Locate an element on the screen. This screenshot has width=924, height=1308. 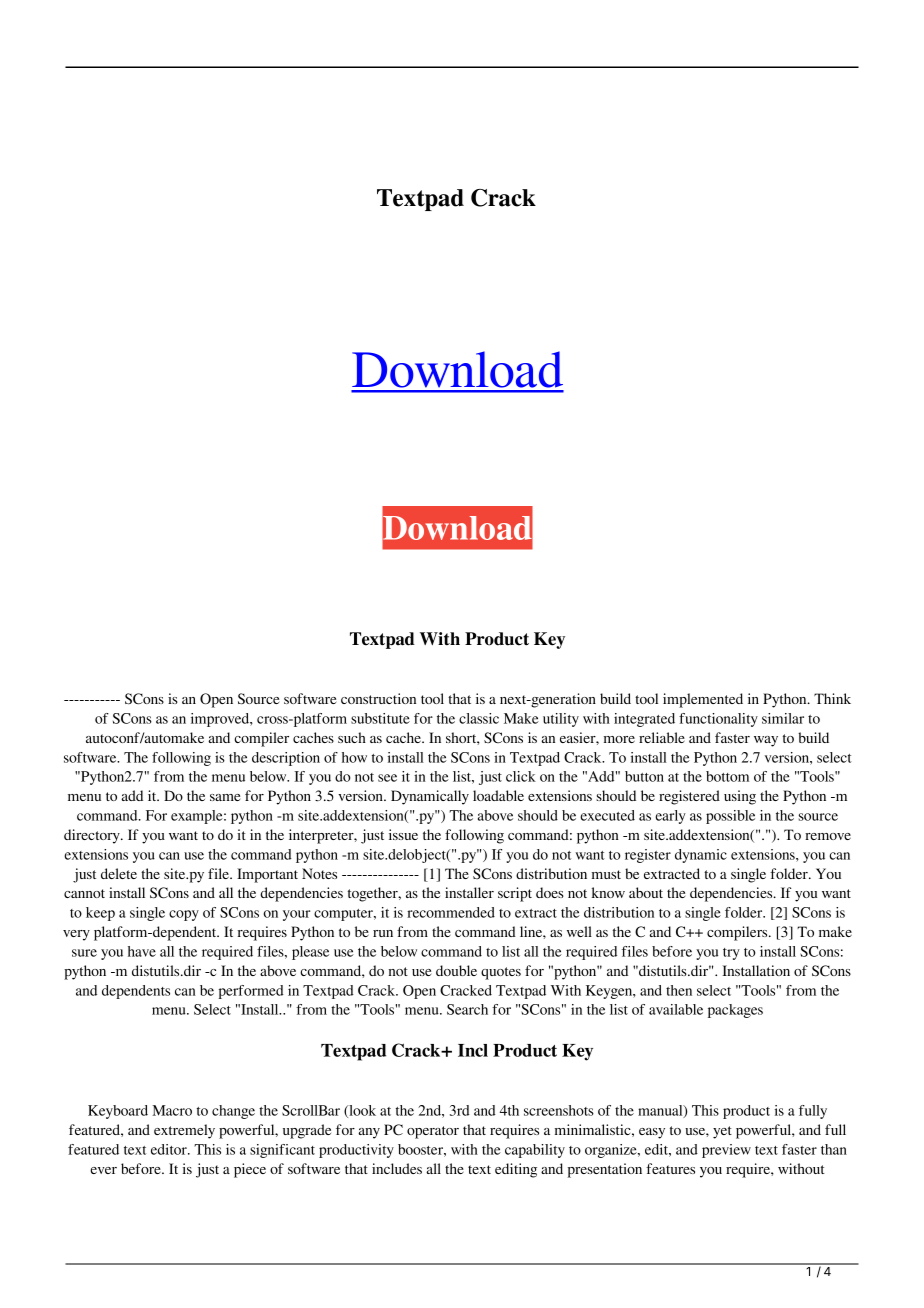
directory is located at coordinates (93, 836).
